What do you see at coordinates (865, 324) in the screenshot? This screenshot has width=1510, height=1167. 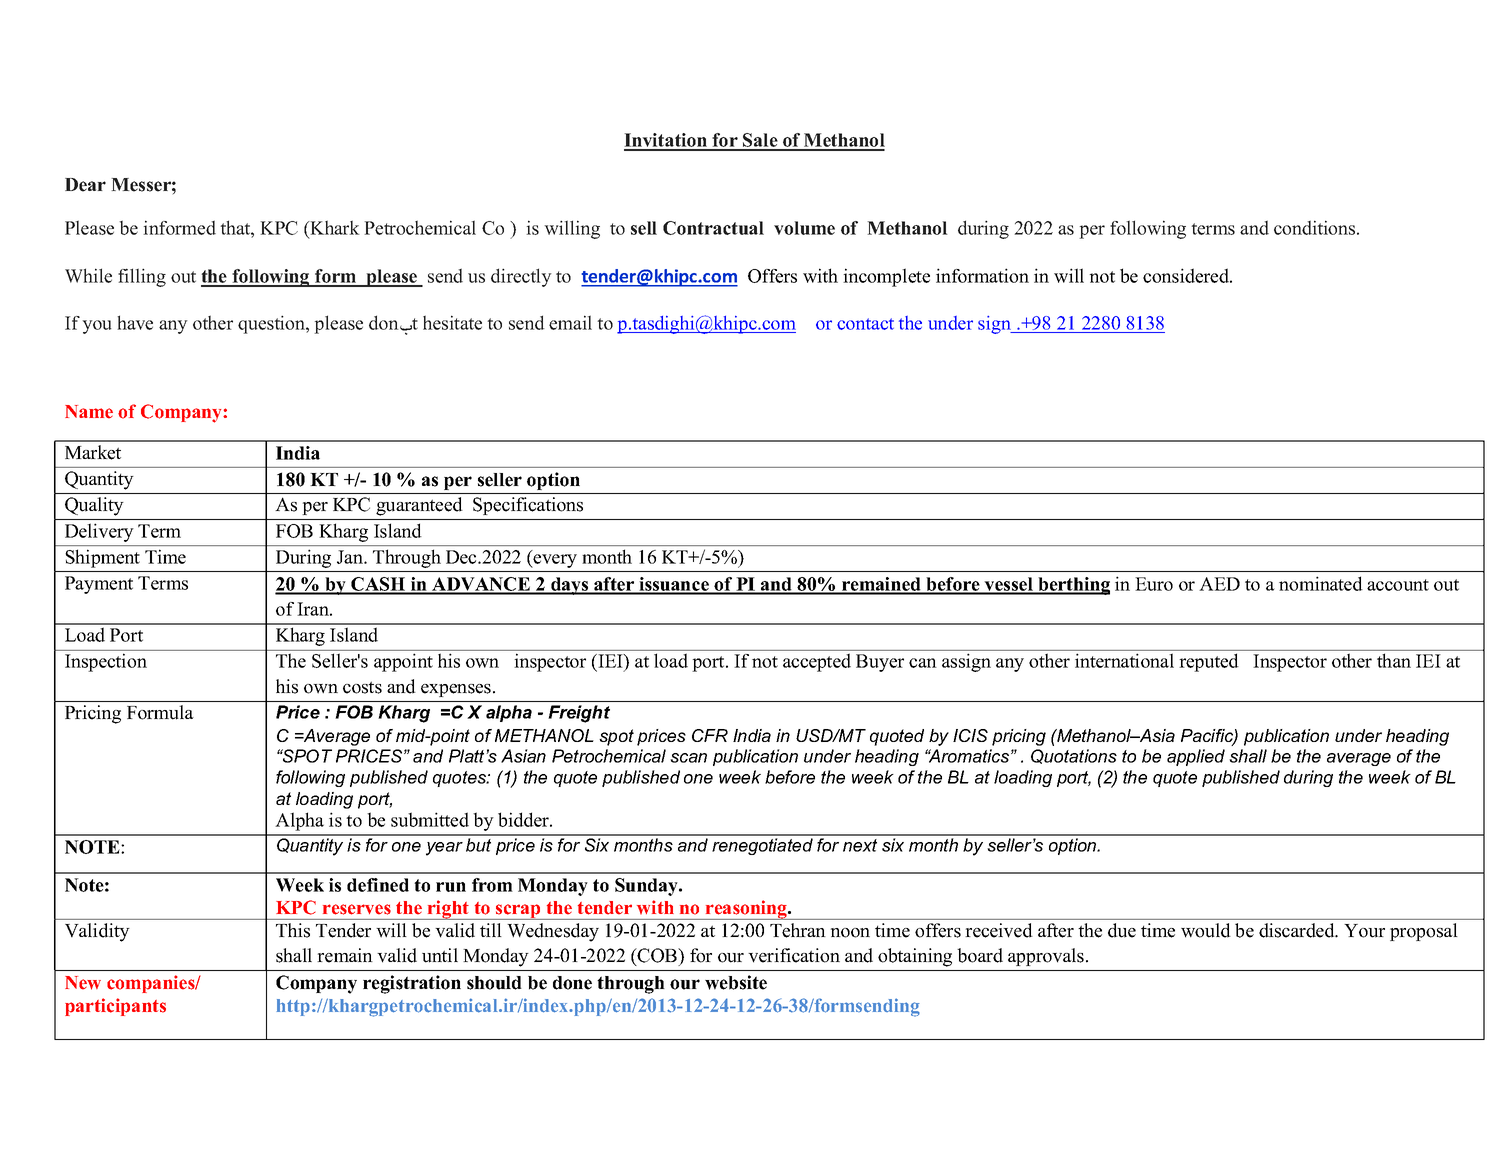 I see `contact` at bounding box center [865, 324].
